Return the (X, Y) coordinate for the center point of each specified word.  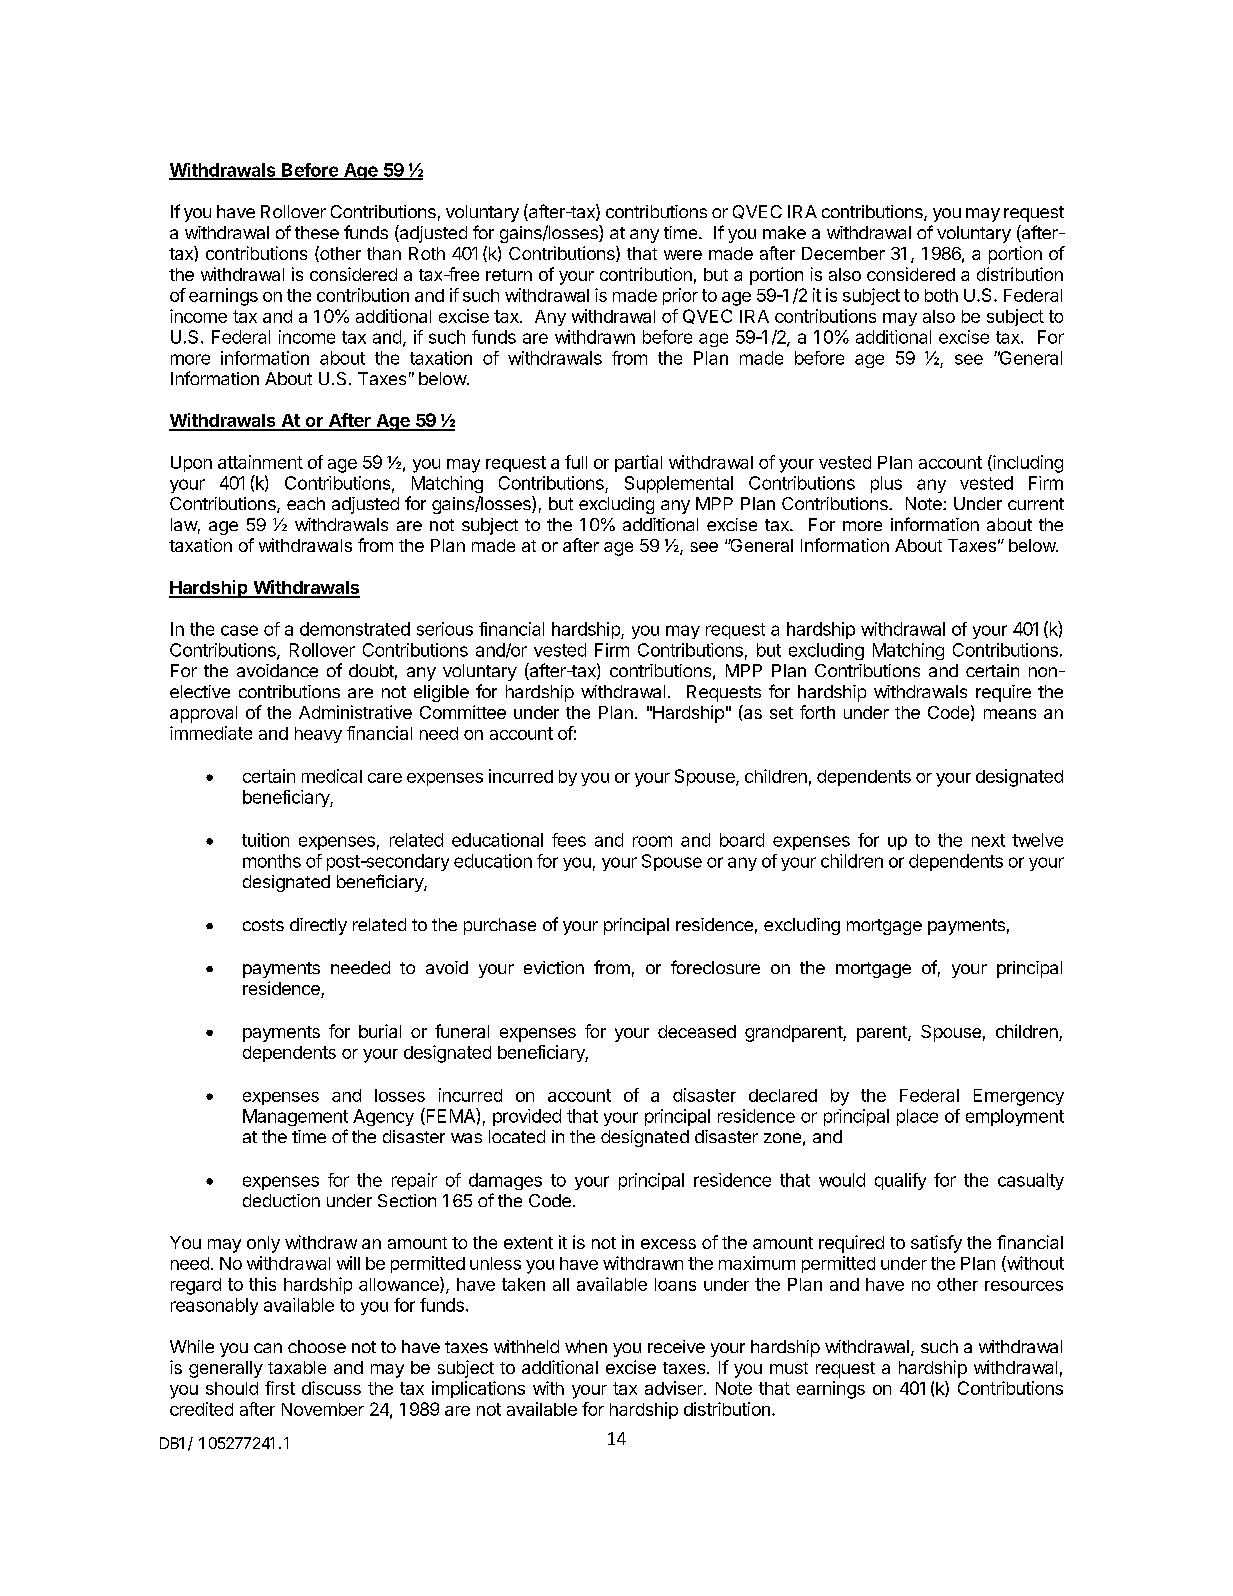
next (988, 840)
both (941, 295)
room (652, 841)
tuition (265, 840)
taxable (297, 1367)
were (683, 255)
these (317, 232)
